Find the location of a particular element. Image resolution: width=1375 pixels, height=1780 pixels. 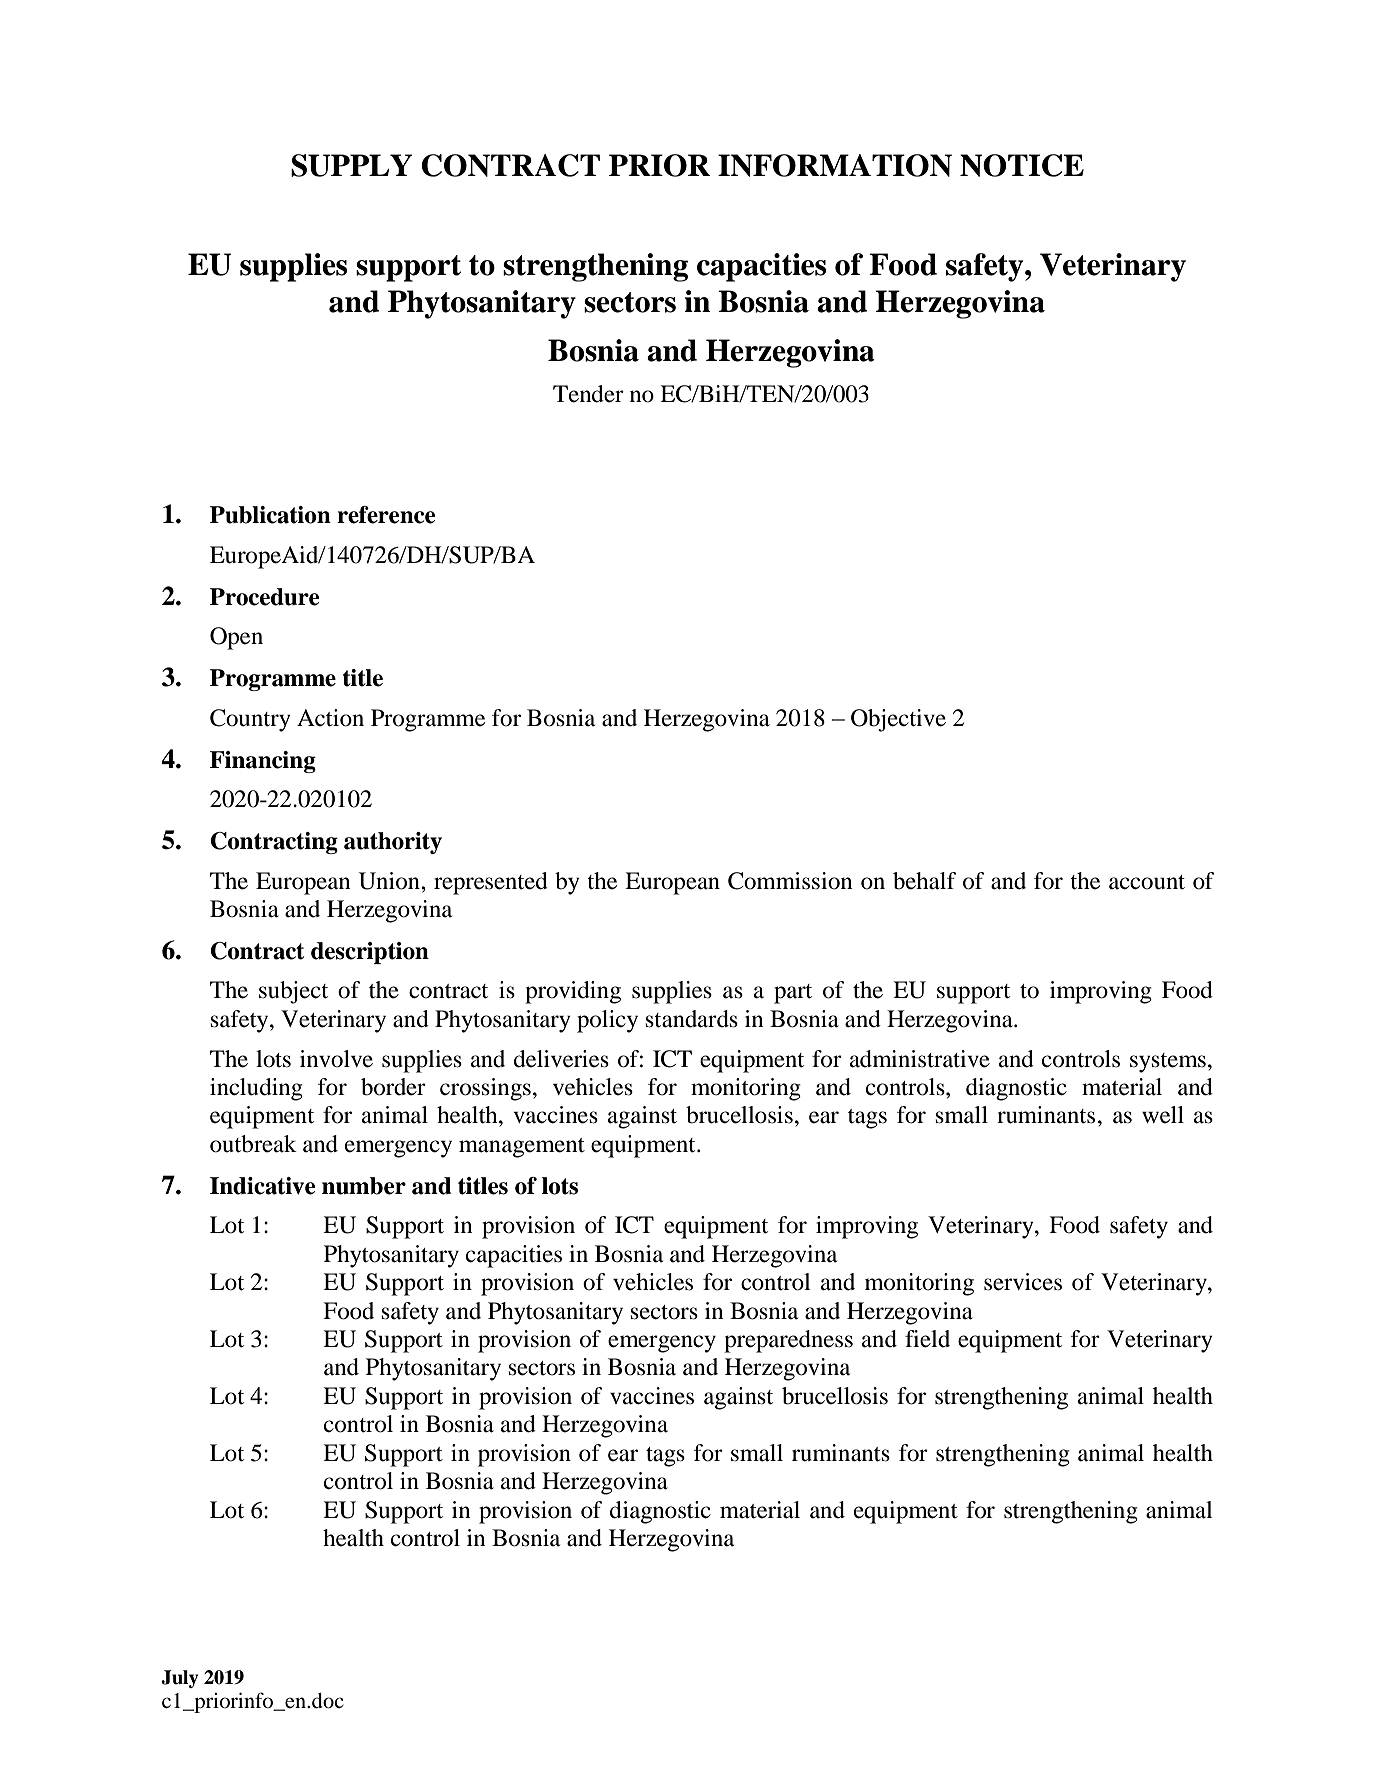

Objective is located at coordinates (898, 720).
